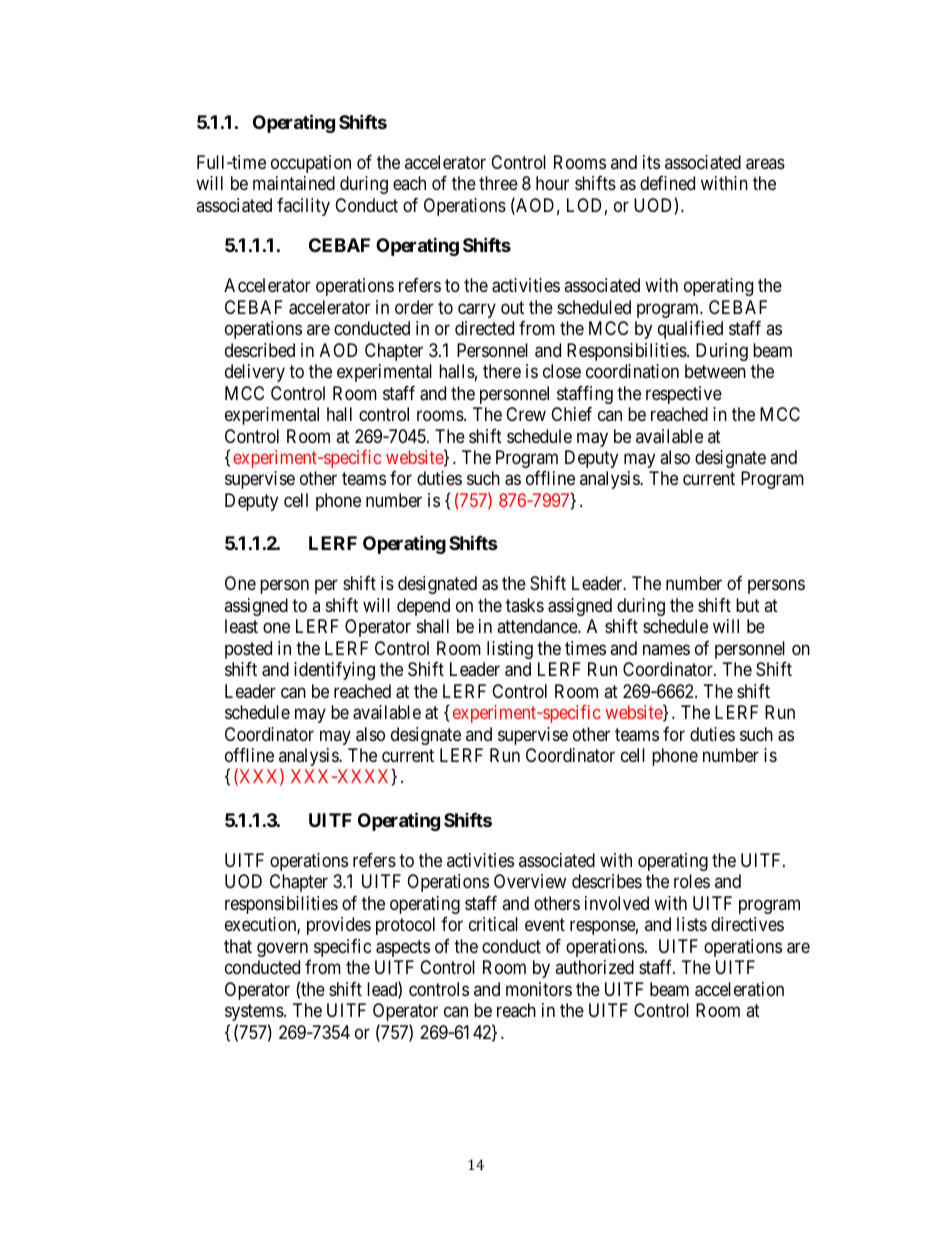  What do you see at coordinates (241, 626) in the document?
I see `least` at bounding box center [241, 626].
